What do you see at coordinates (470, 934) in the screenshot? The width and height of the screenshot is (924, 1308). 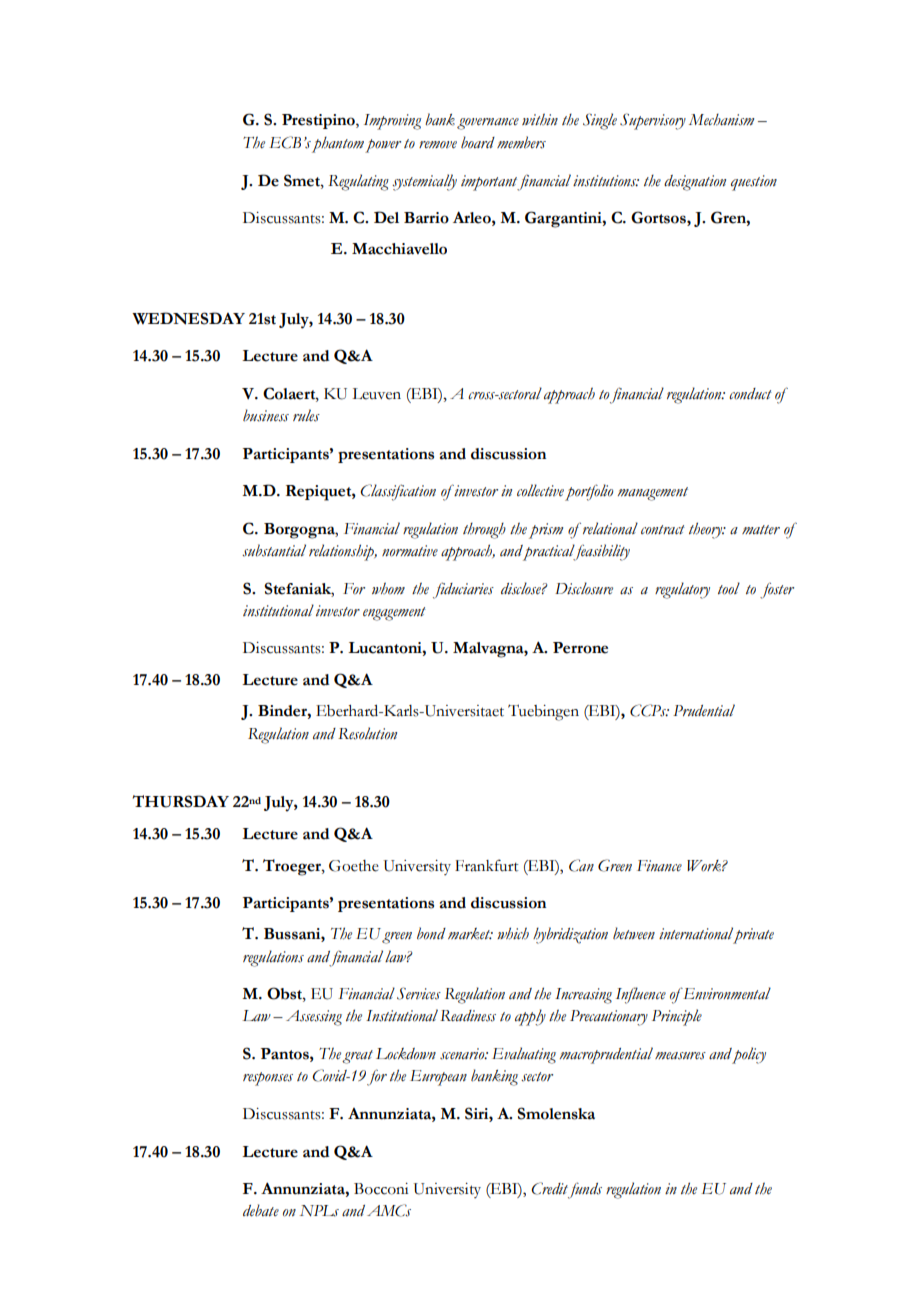 I see `market` at bounding box center [470, 934].
